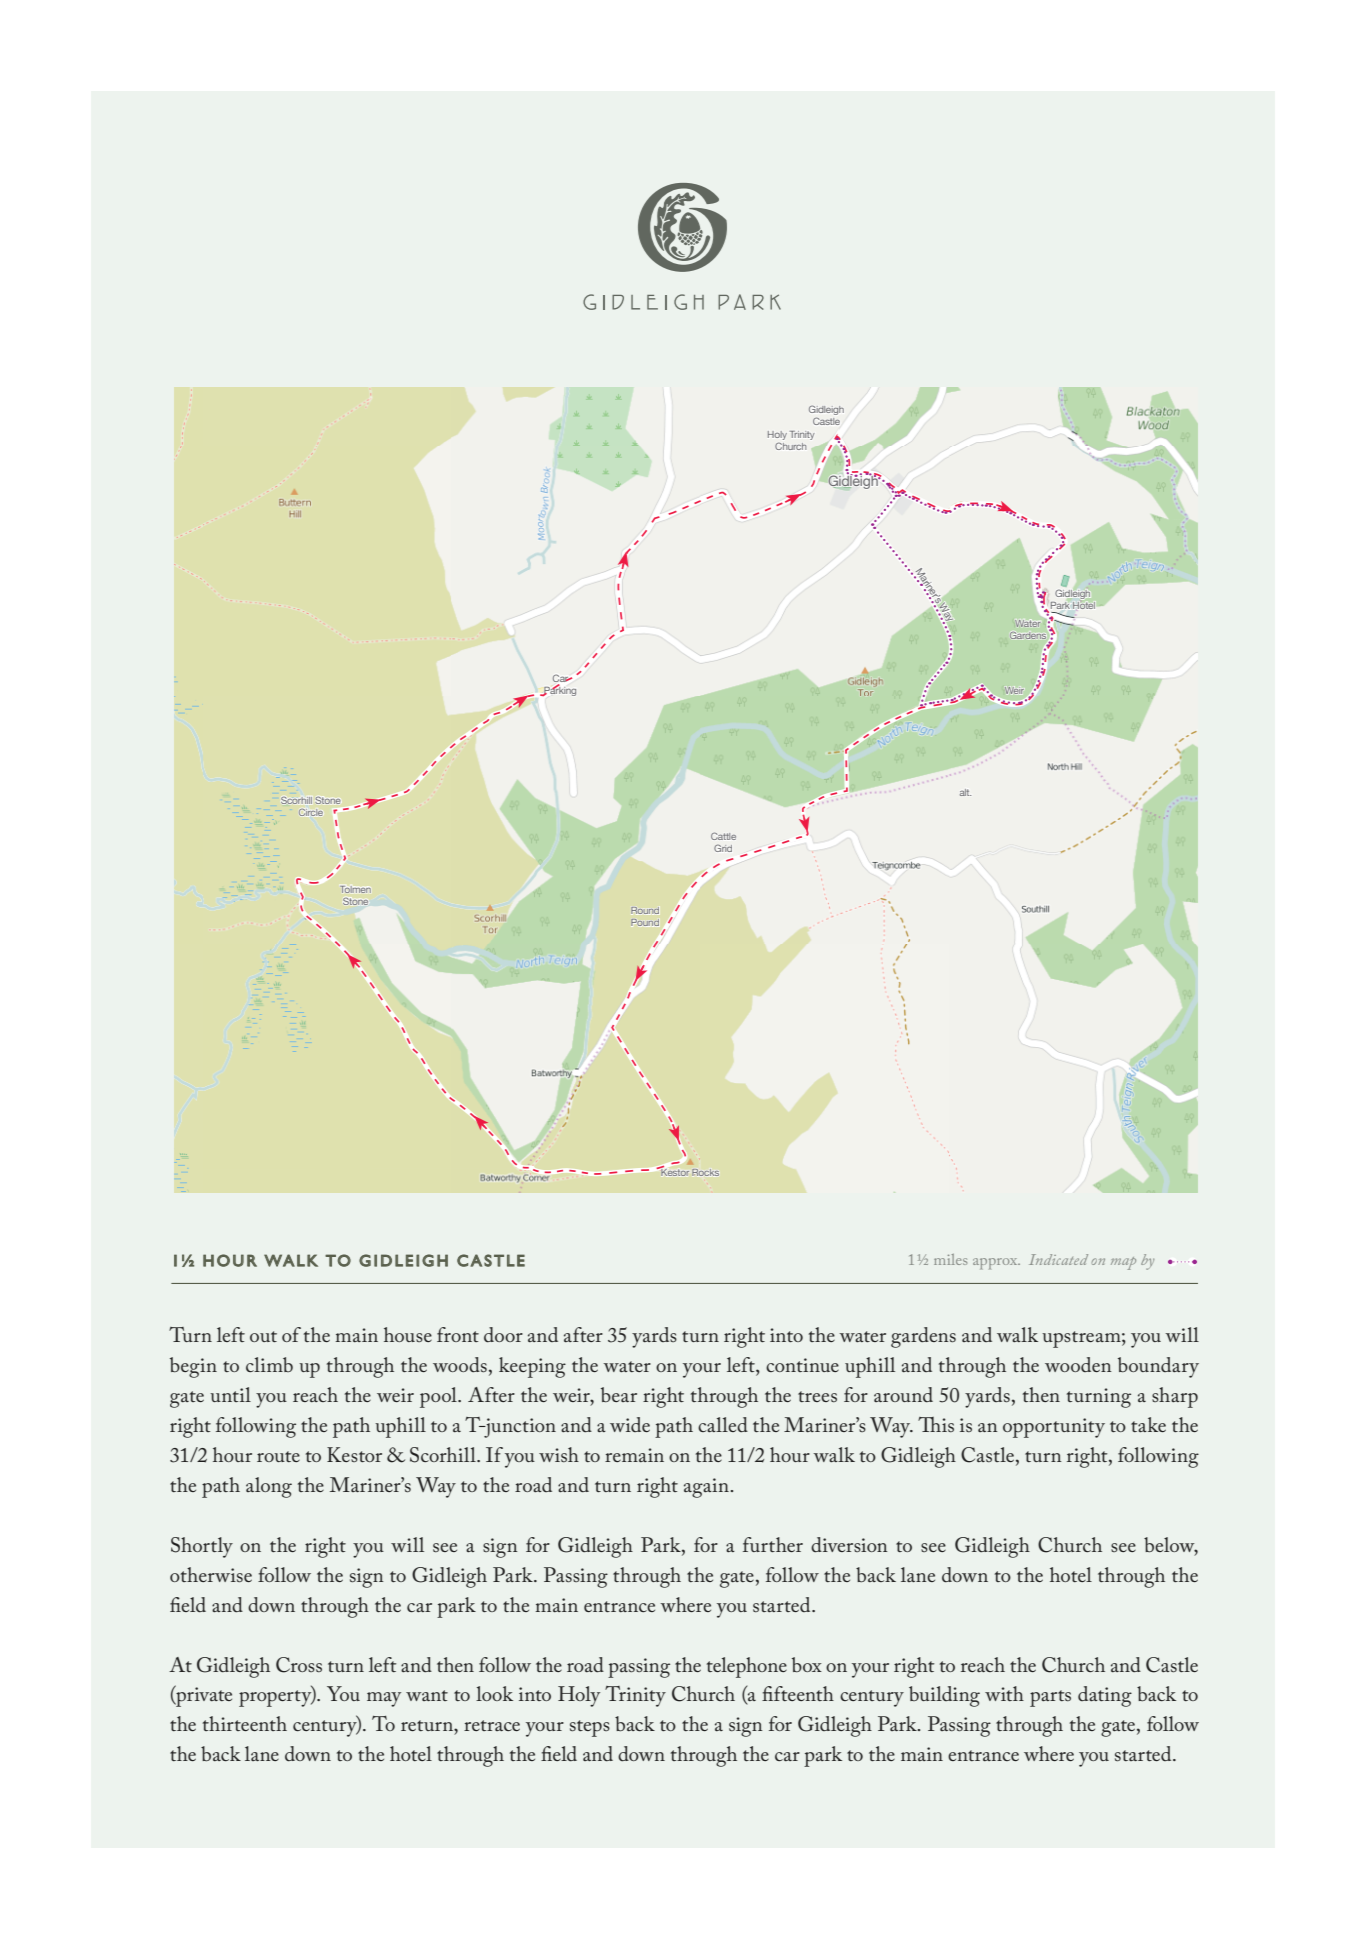 The image size is (1371, 1939). I want to click on Rocks, so click(706, 1172).
